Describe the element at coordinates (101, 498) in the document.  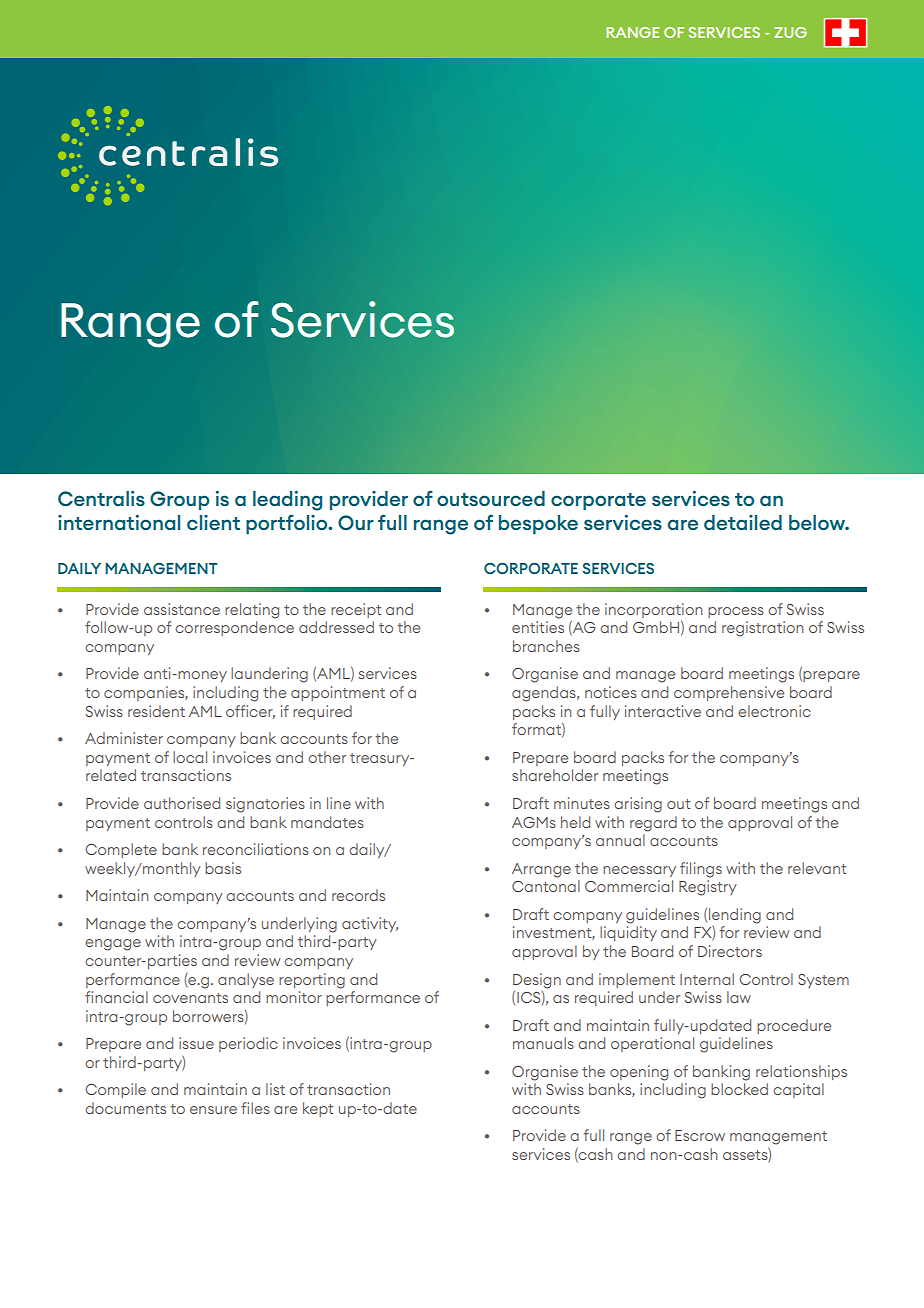
I see `Centralis` at that location.
